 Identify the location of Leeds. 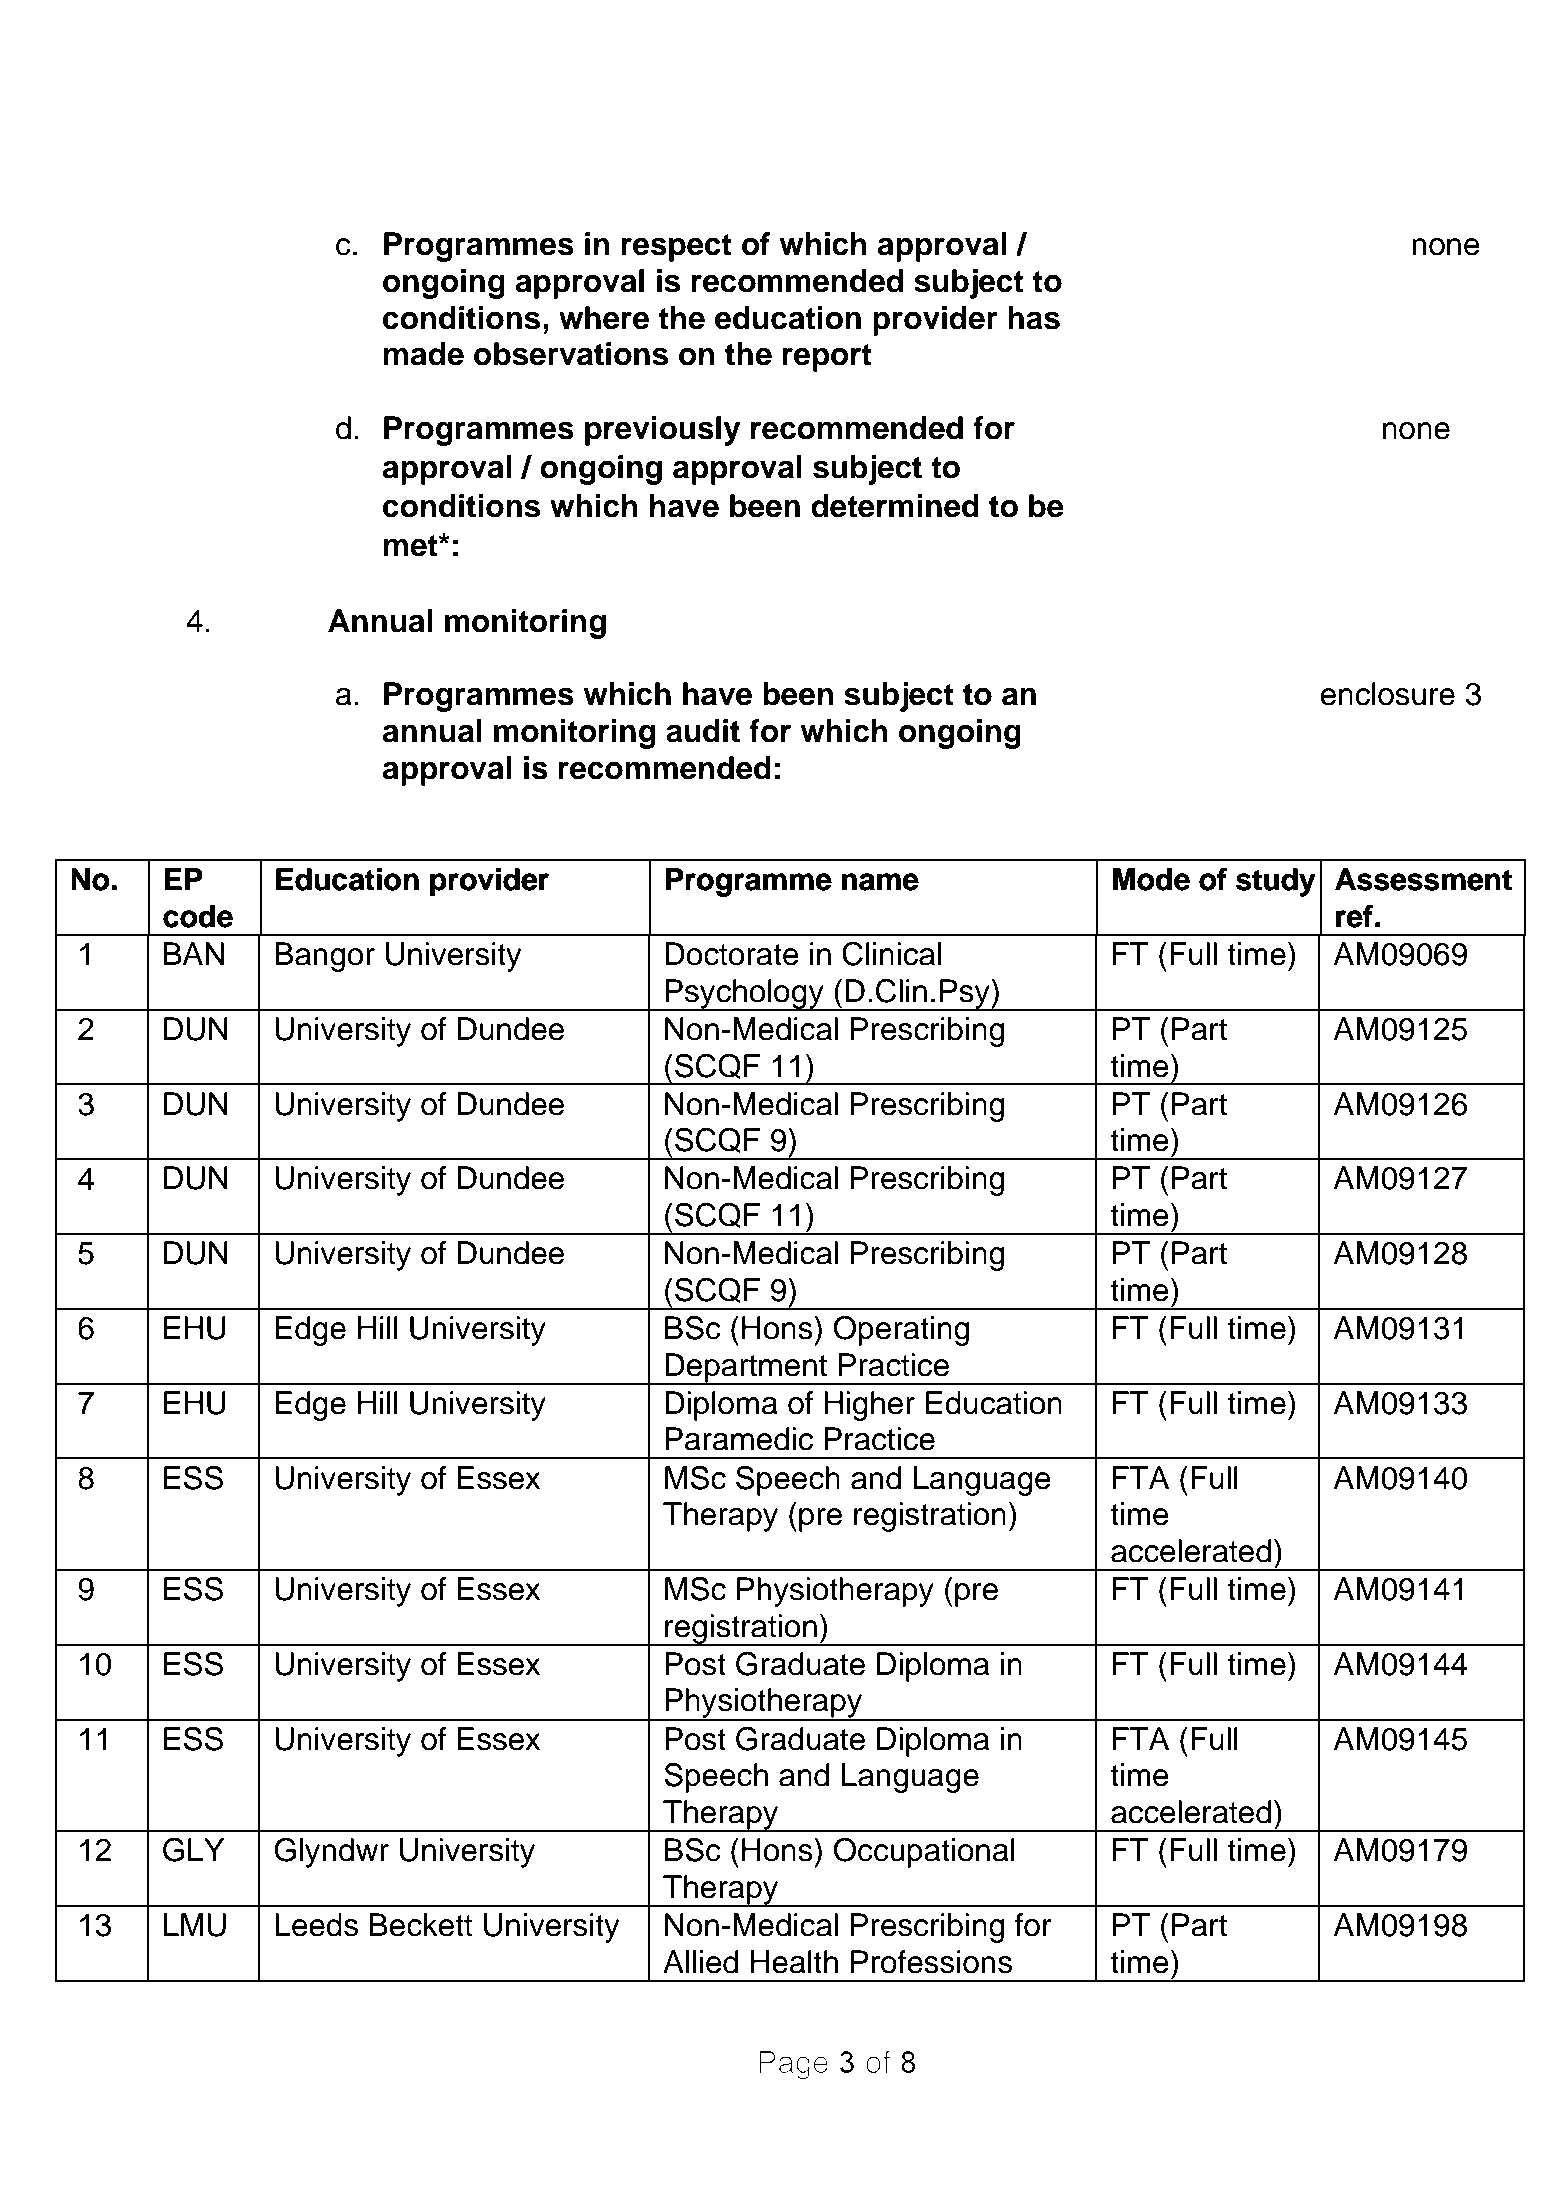
(316, 1925).
